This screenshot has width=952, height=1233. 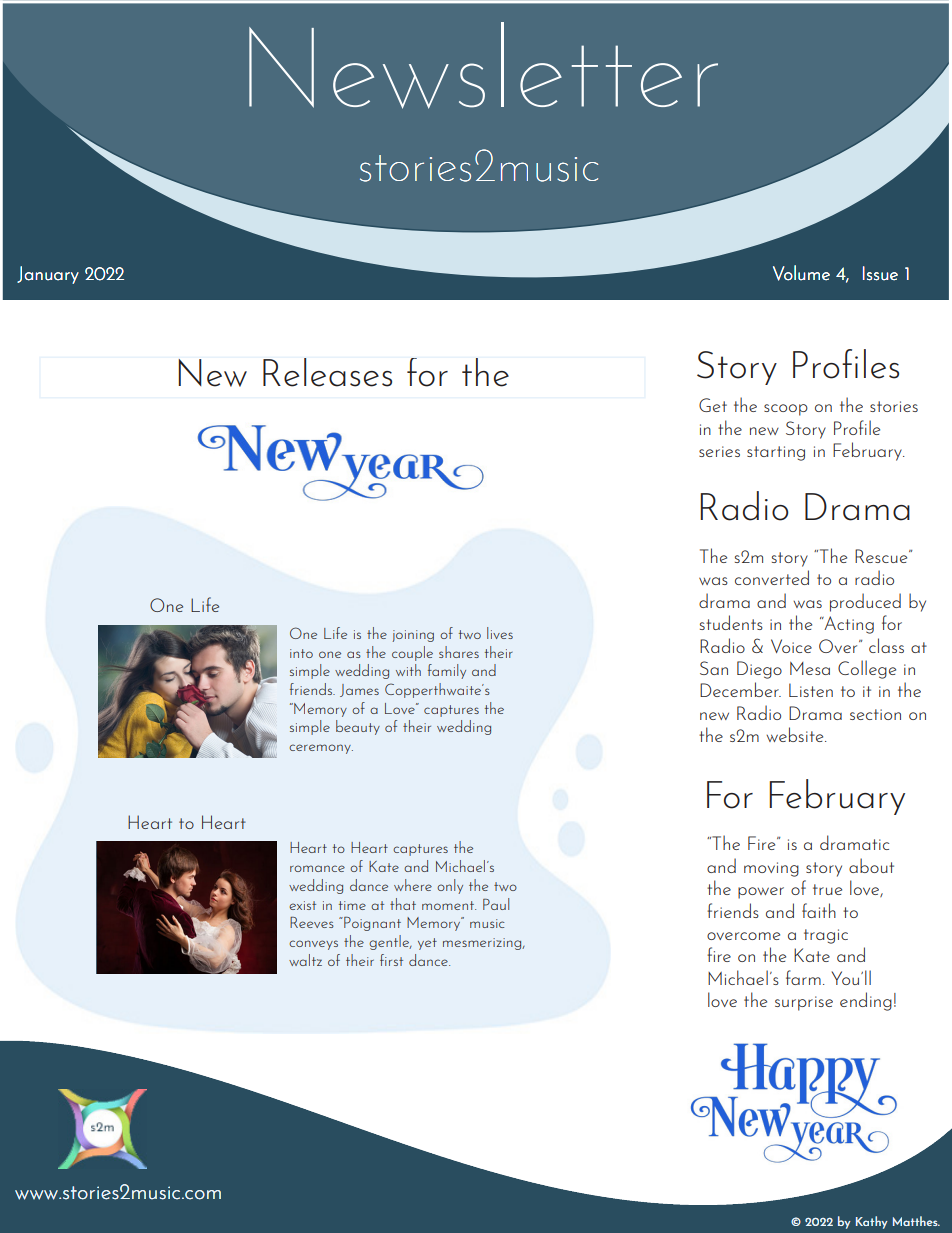 What do you see at coordinates (48, 275) in the screenshot?
I see `January` at bounding box center [48, 275].
